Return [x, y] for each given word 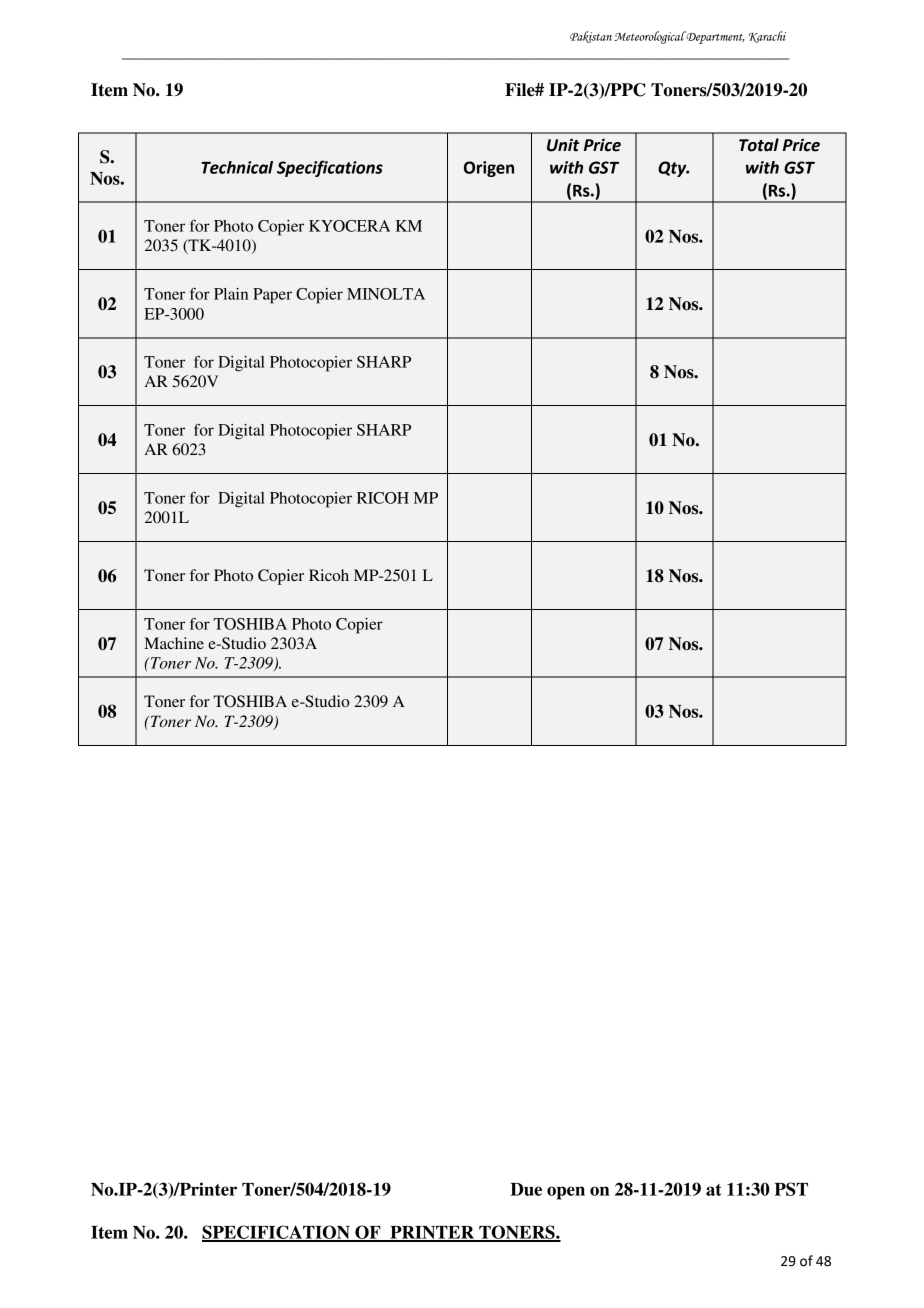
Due [526, 1189]
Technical [237, 167]
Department [714, 37]
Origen [489, 169]
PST [791, 1189]
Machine [174, 643]
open [566, 1193]
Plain [231, 294]
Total [759, 145]
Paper [272, 296]
